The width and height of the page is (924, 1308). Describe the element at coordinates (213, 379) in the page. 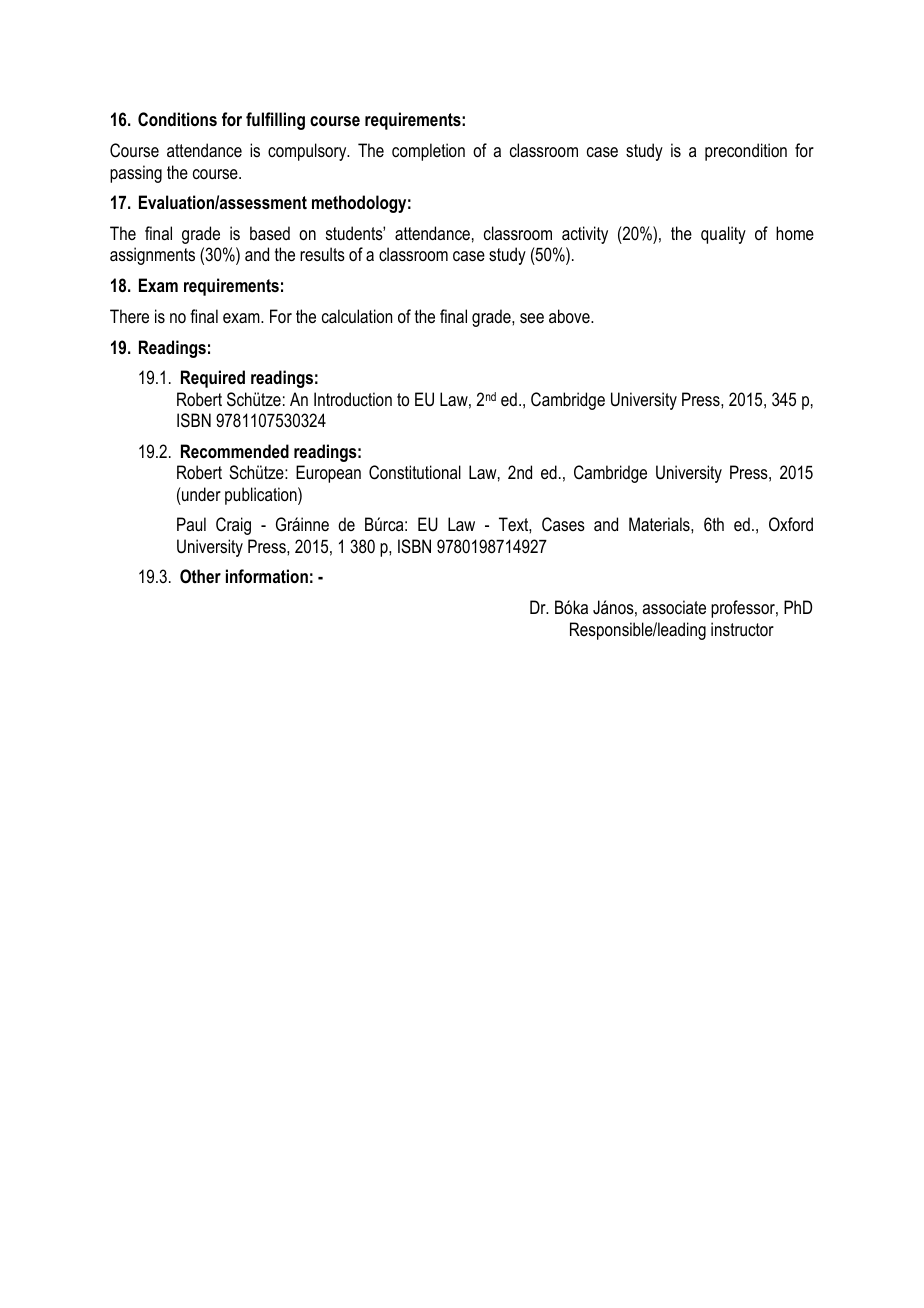

I see `Required` at that location.
